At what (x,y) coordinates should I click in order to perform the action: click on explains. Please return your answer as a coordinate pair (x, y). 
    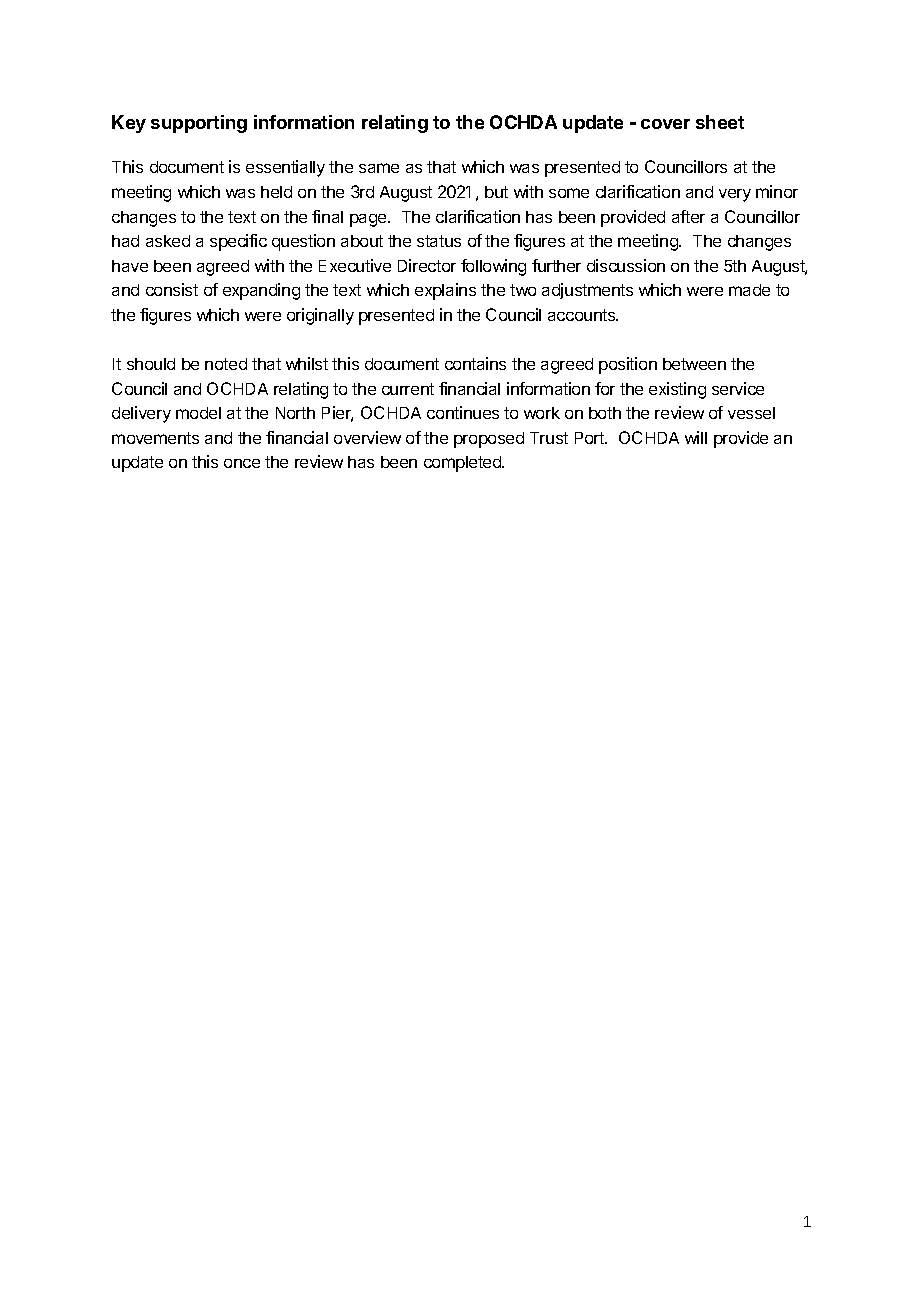
    Looking at the image, I should click on (445, 291).
